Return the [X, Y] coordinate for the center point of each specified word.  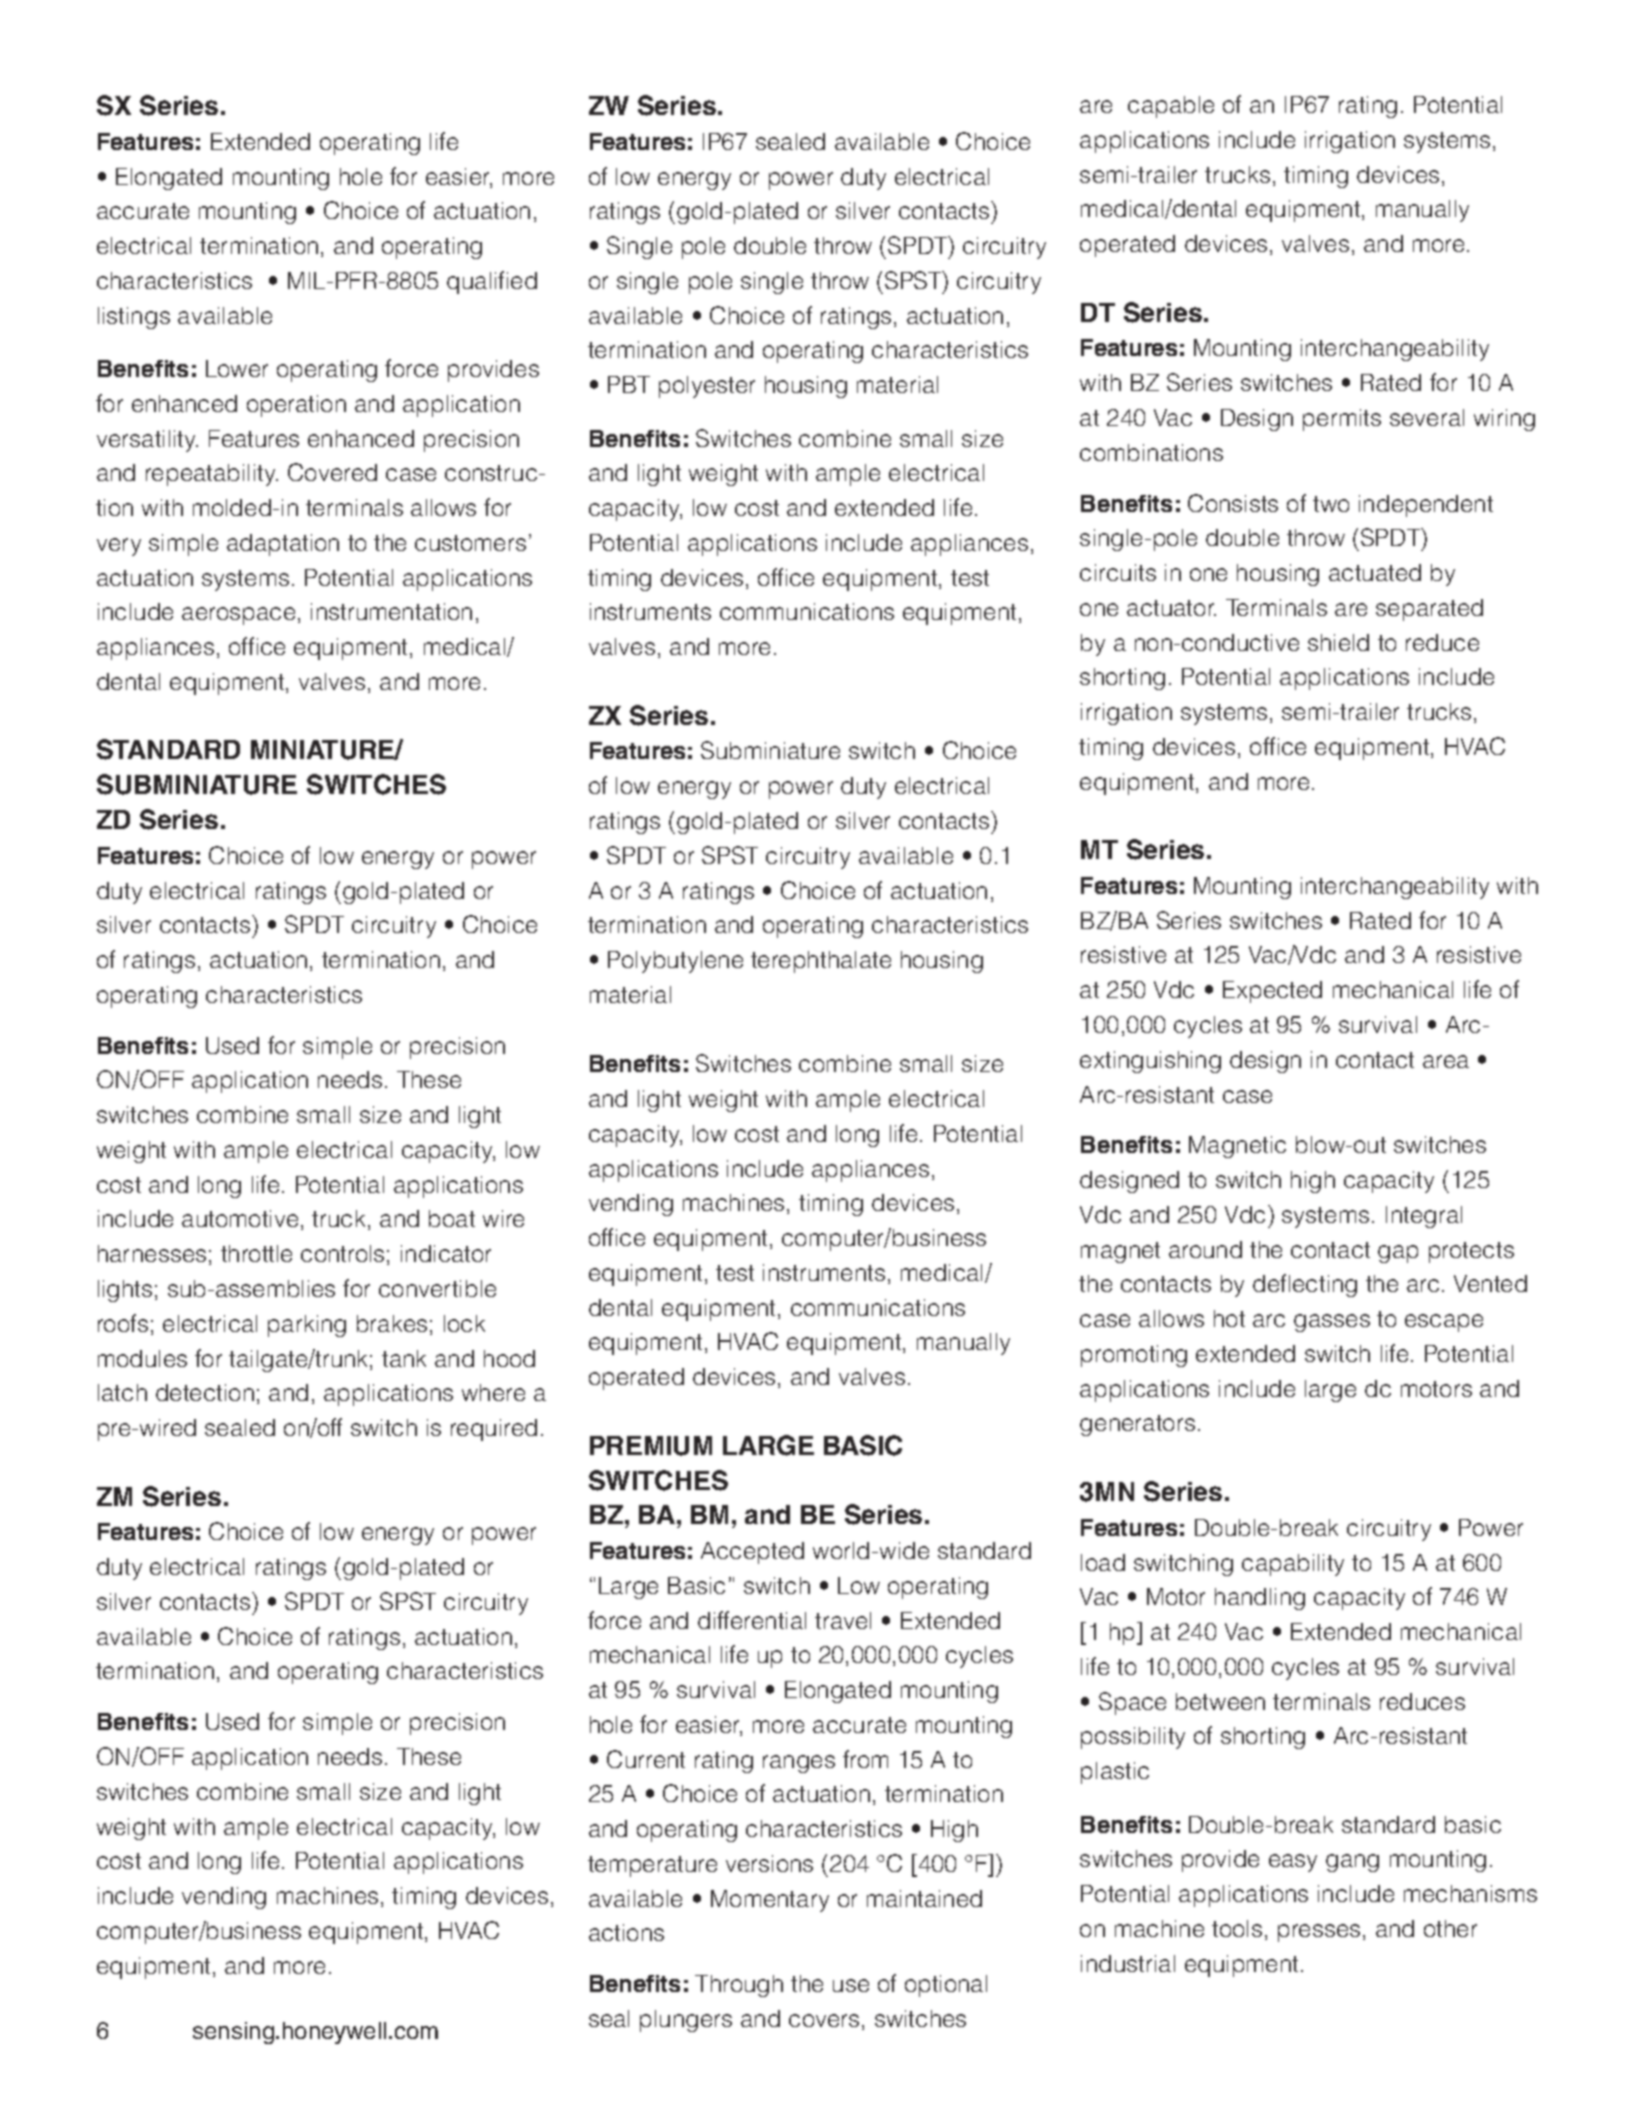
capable [1171, 107]
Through [739, 1986]
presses [1319, 1933]
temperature [652, 1866]
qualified [492, 282]
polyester [707, 387]
